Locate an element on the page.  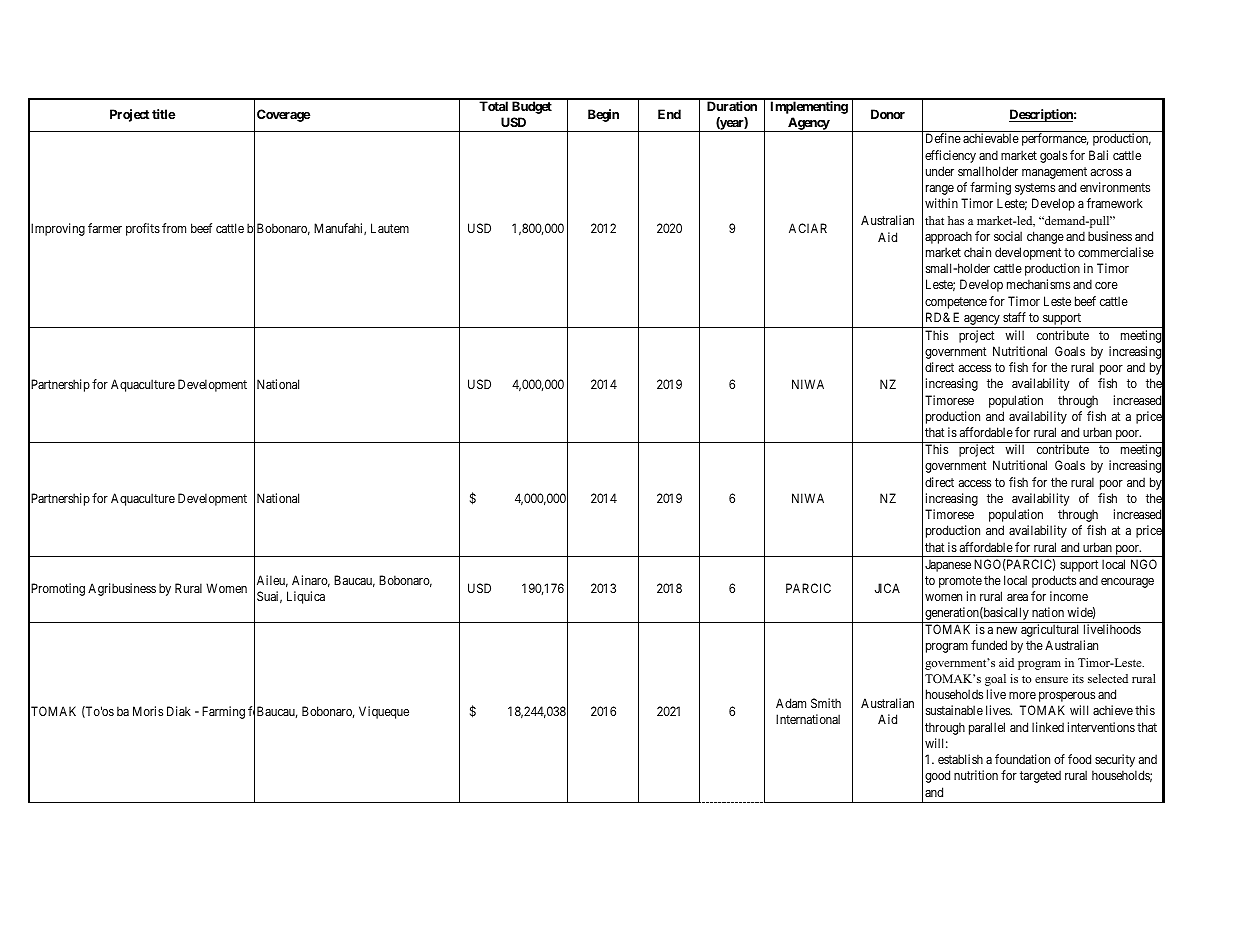
products is located at coordinates (1054, 581).
